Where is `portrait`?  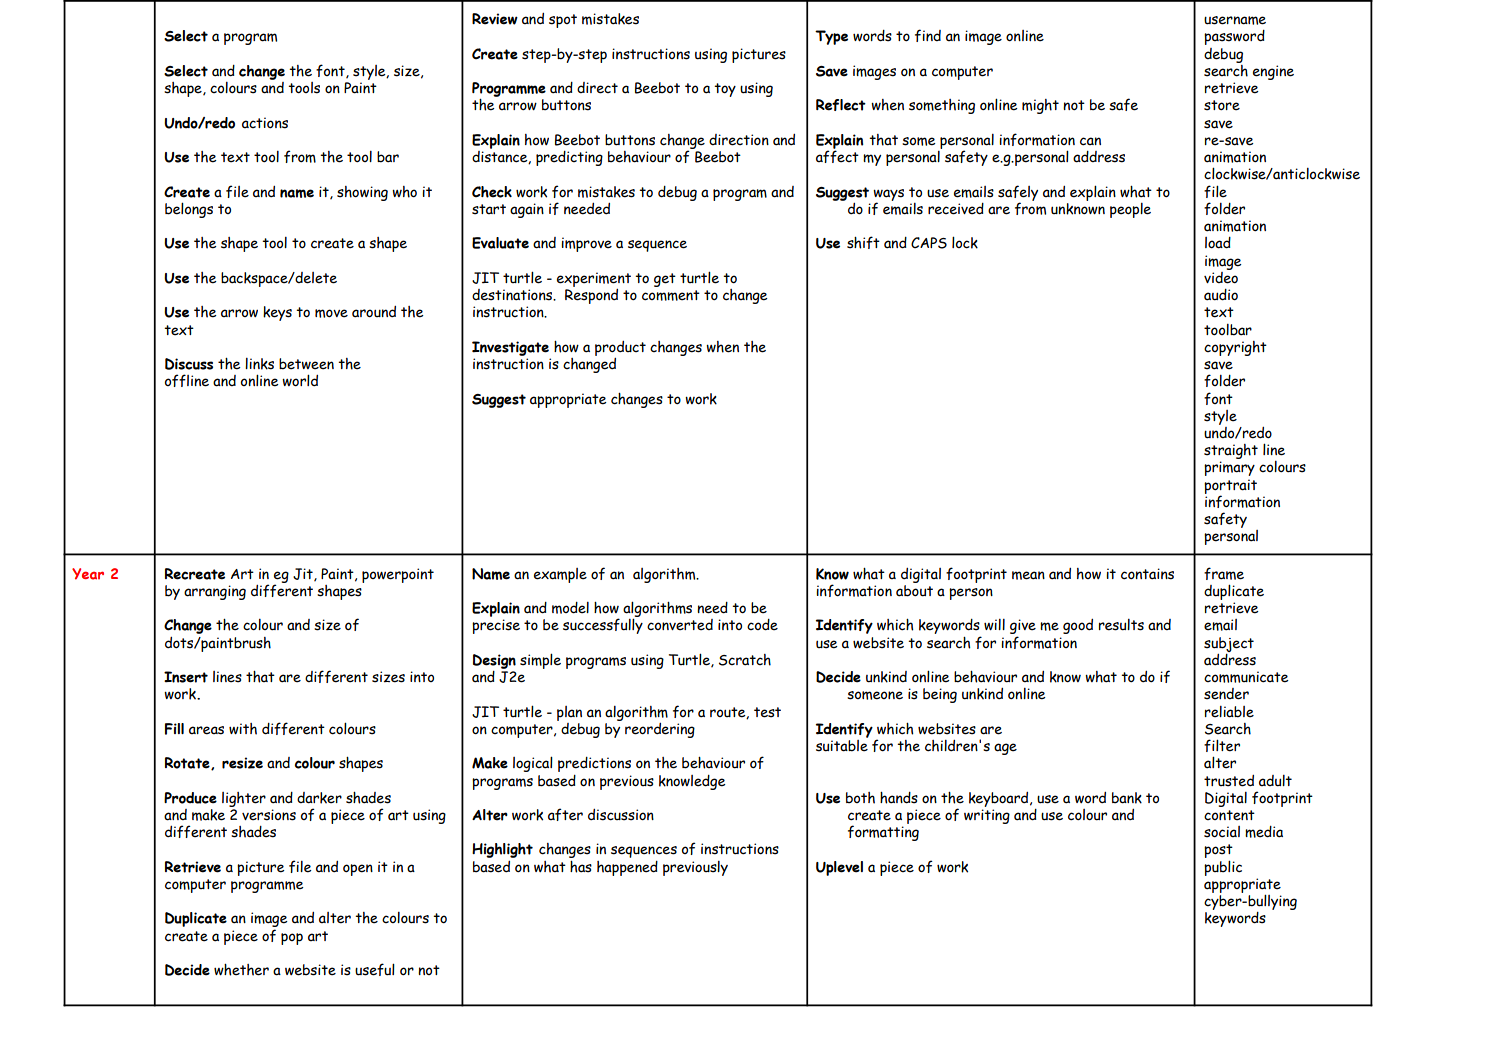 portrait is located at coordinates (1230, 487).
